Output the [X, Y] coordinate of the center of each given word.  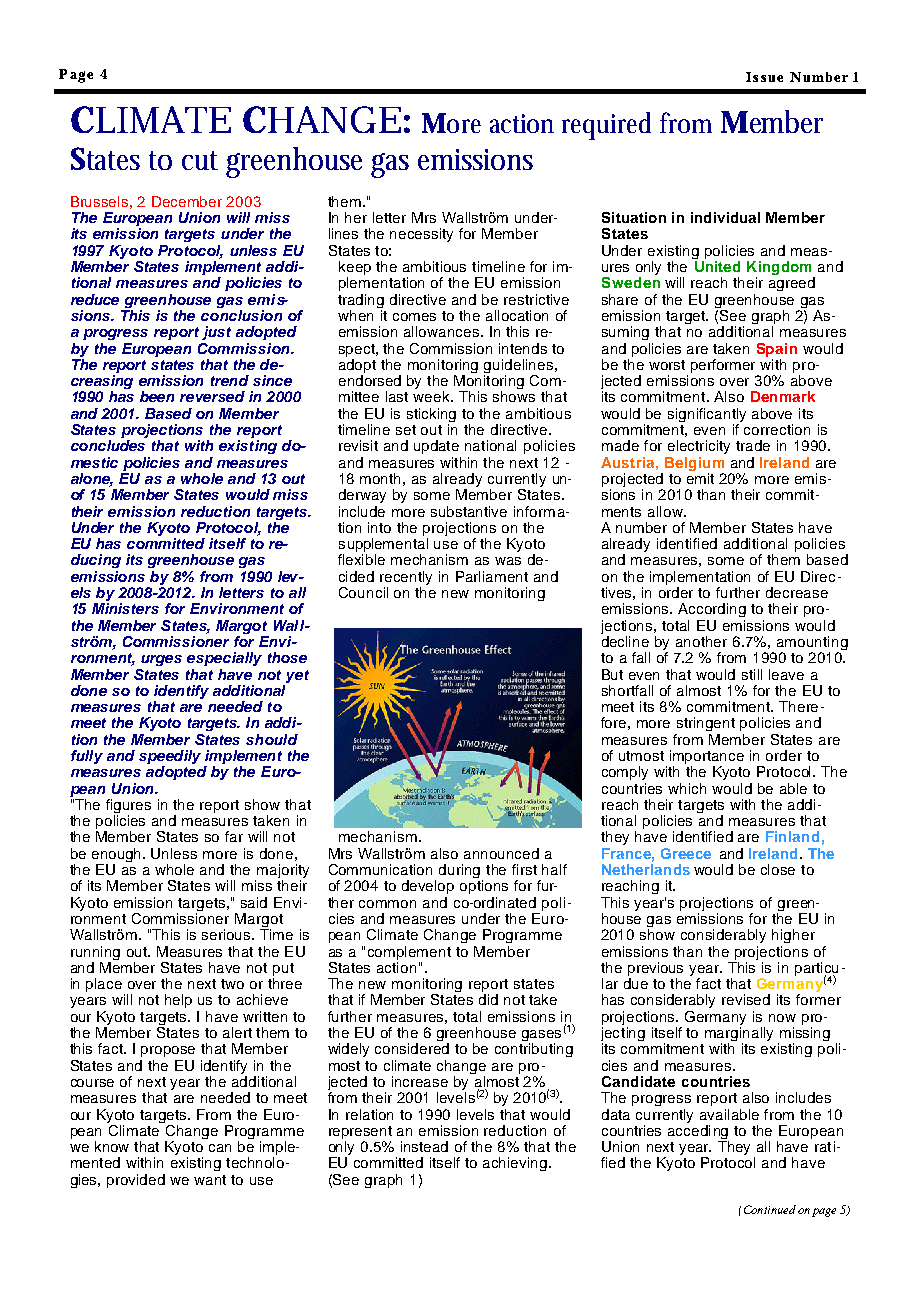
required [606, 126]
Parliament [492, 576]
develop [428, 887]
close [778, 869]
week [432, 396]
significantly [707, 416]
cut [200, 160]
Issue [764, 77]
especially [224, 659]
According [712, 610]
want [210, 1180]
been [157, 396]
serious [227, 934]
